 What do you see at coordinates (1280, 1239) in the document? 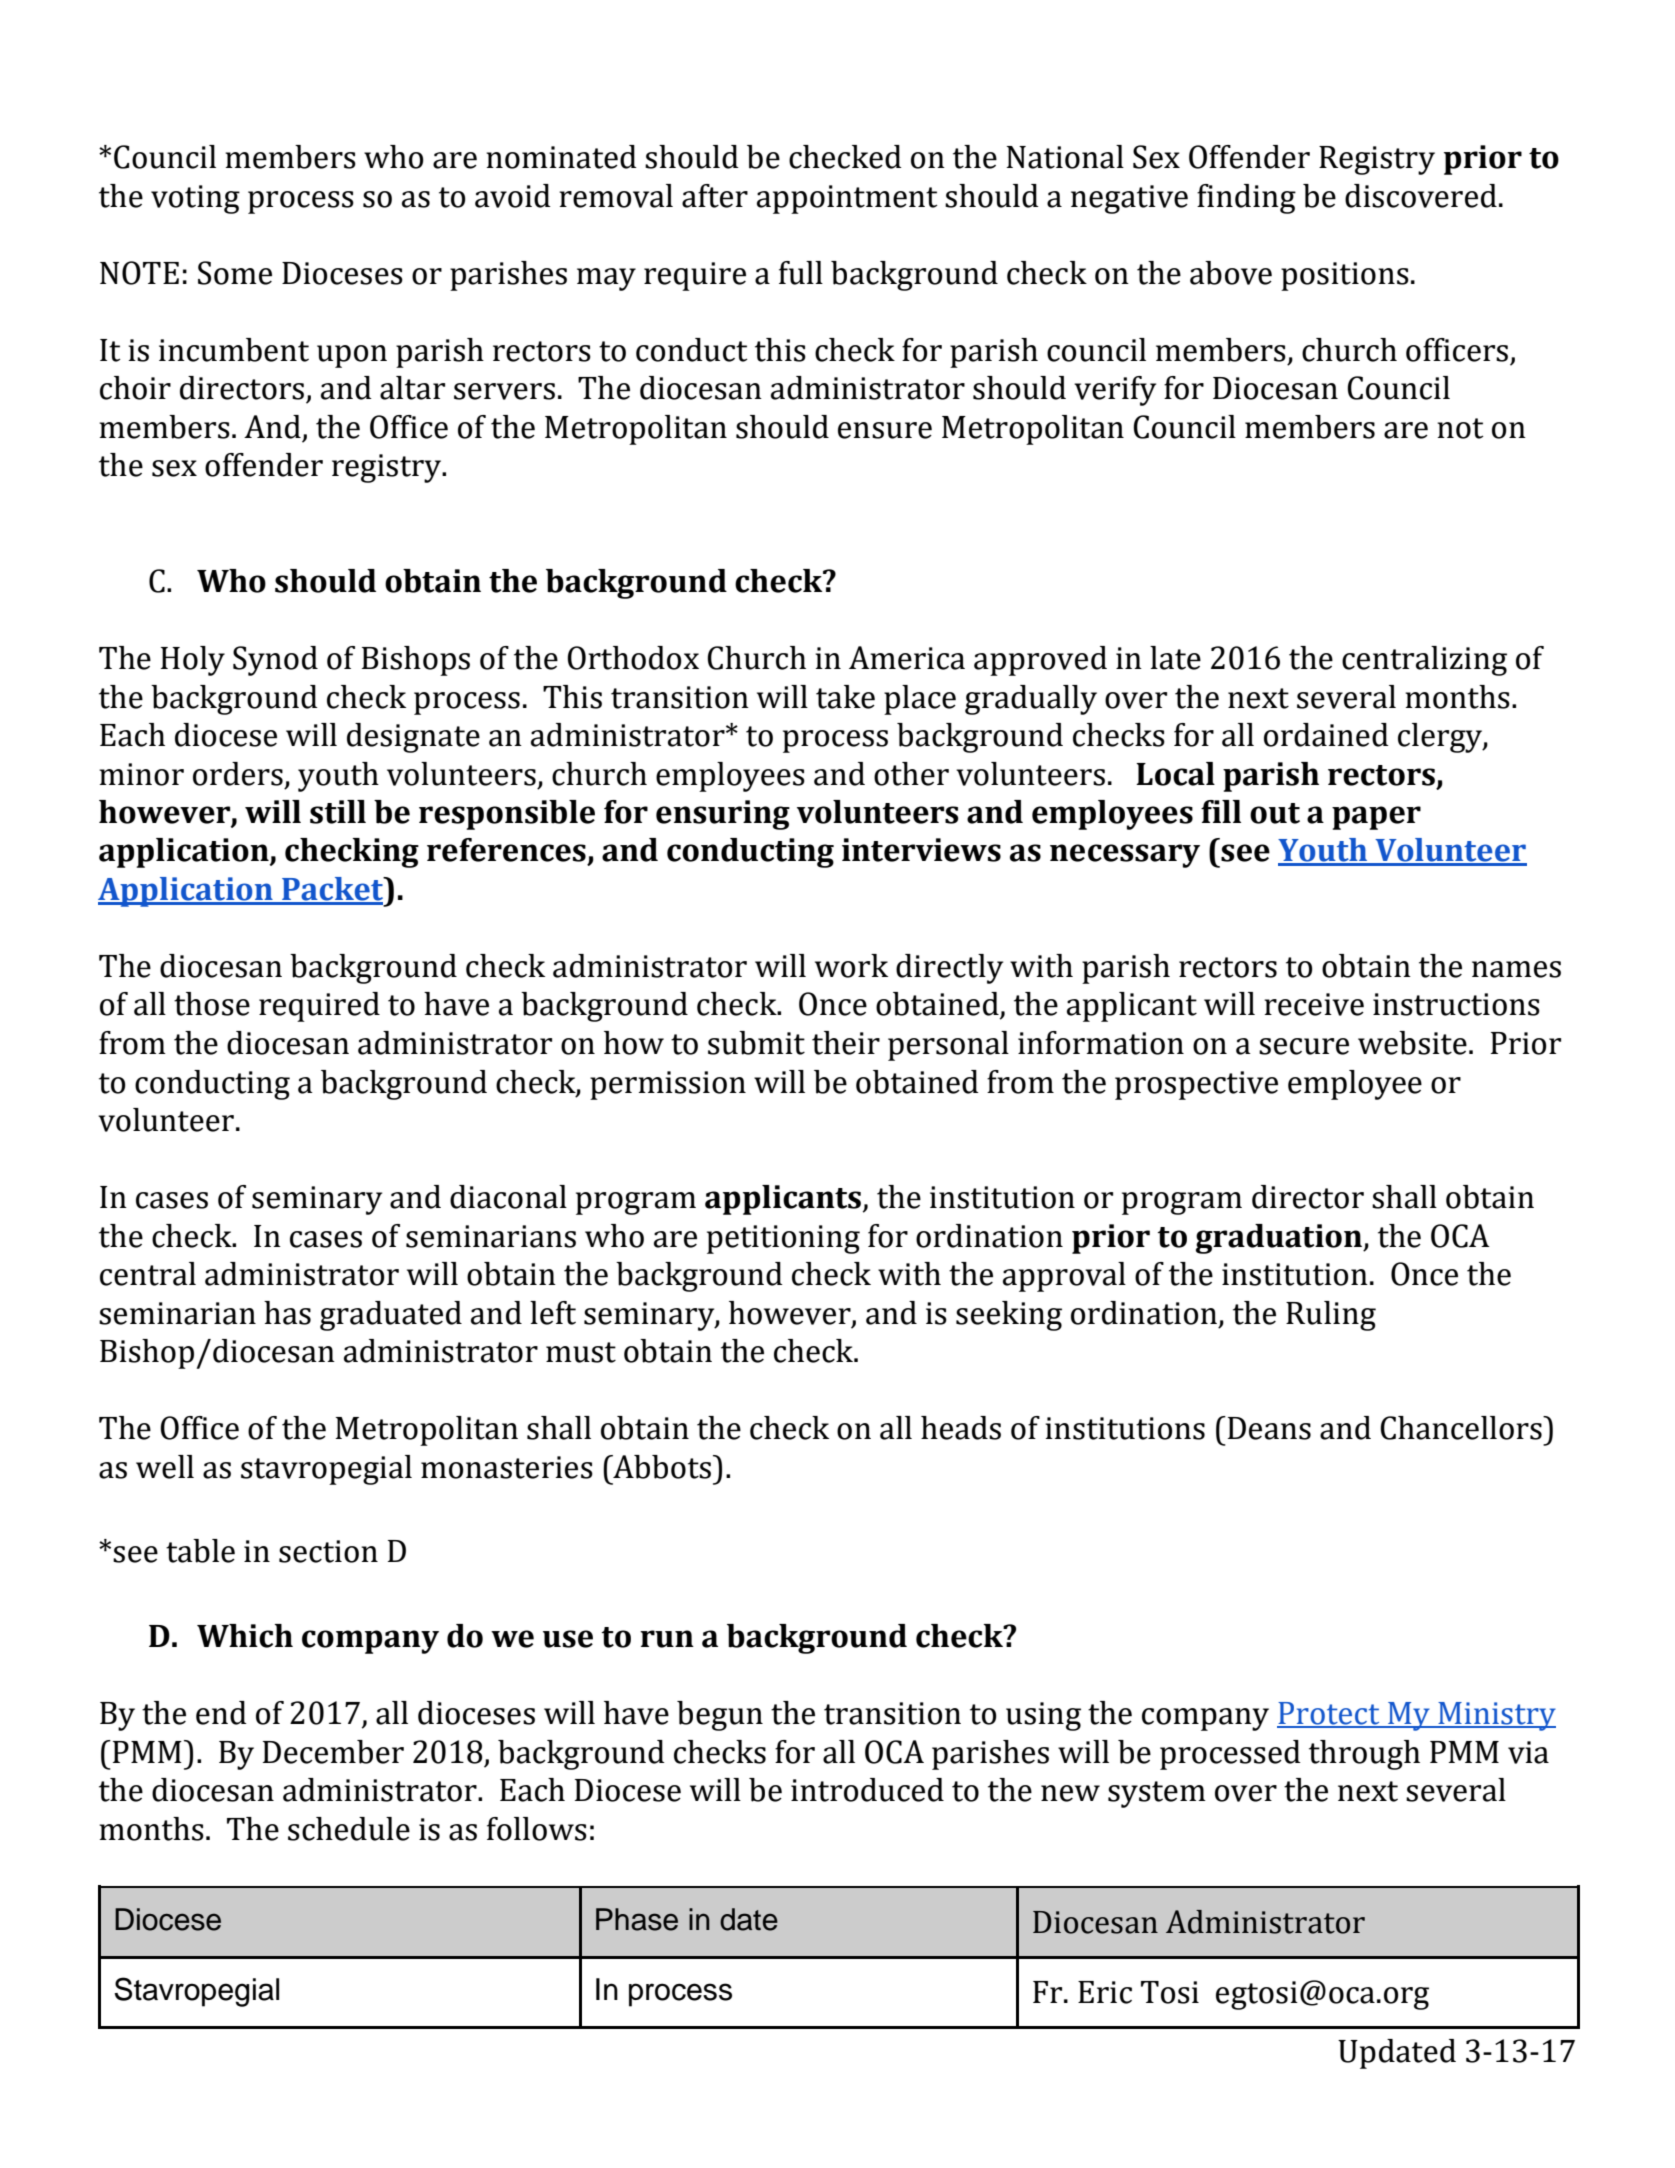
I see `graduation` at bounding box center [1280, 1239].
